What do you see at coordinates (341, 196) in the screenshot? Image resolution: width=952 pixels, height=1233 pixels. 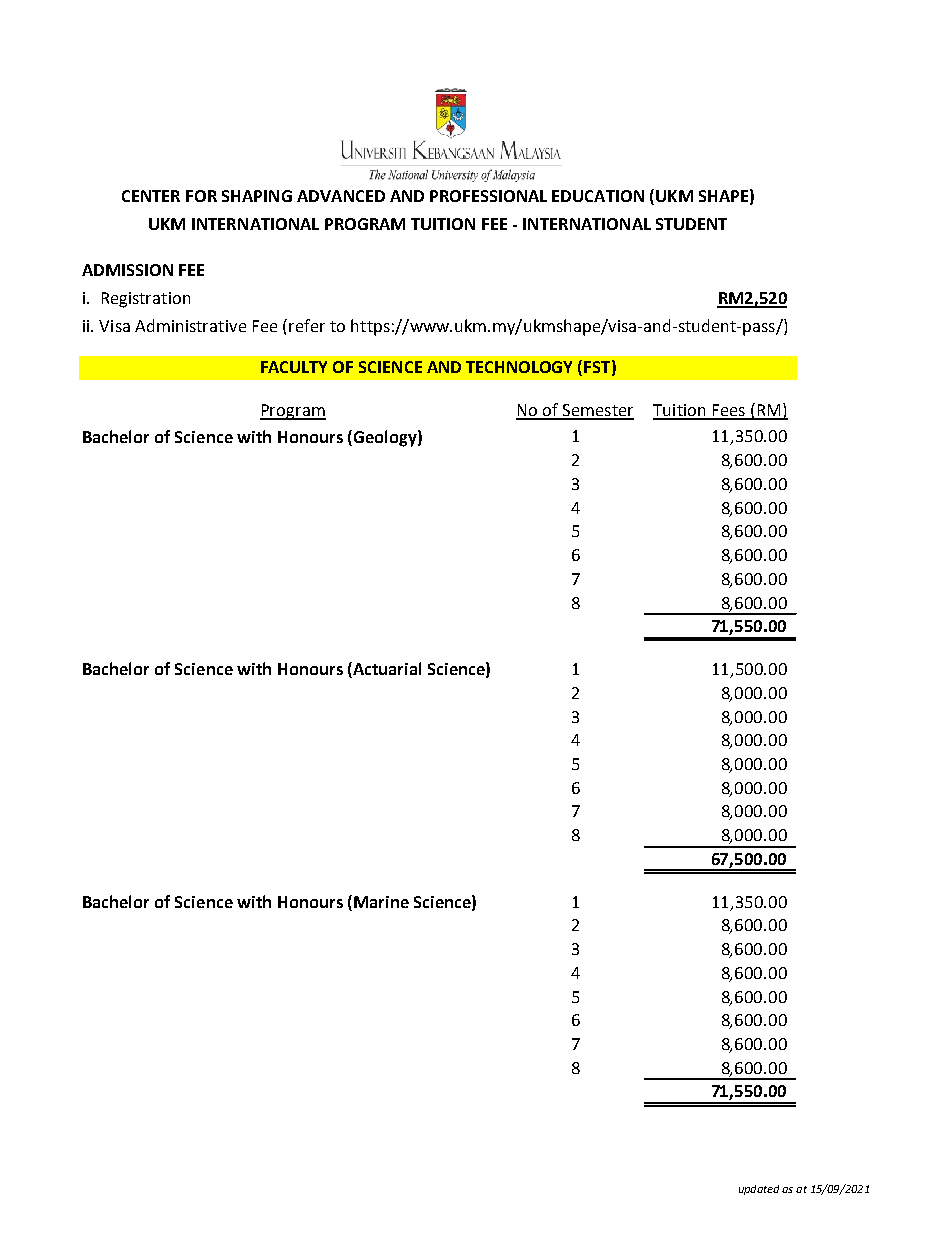 I see `ADVANCED` at bounding box center [341, 196].
